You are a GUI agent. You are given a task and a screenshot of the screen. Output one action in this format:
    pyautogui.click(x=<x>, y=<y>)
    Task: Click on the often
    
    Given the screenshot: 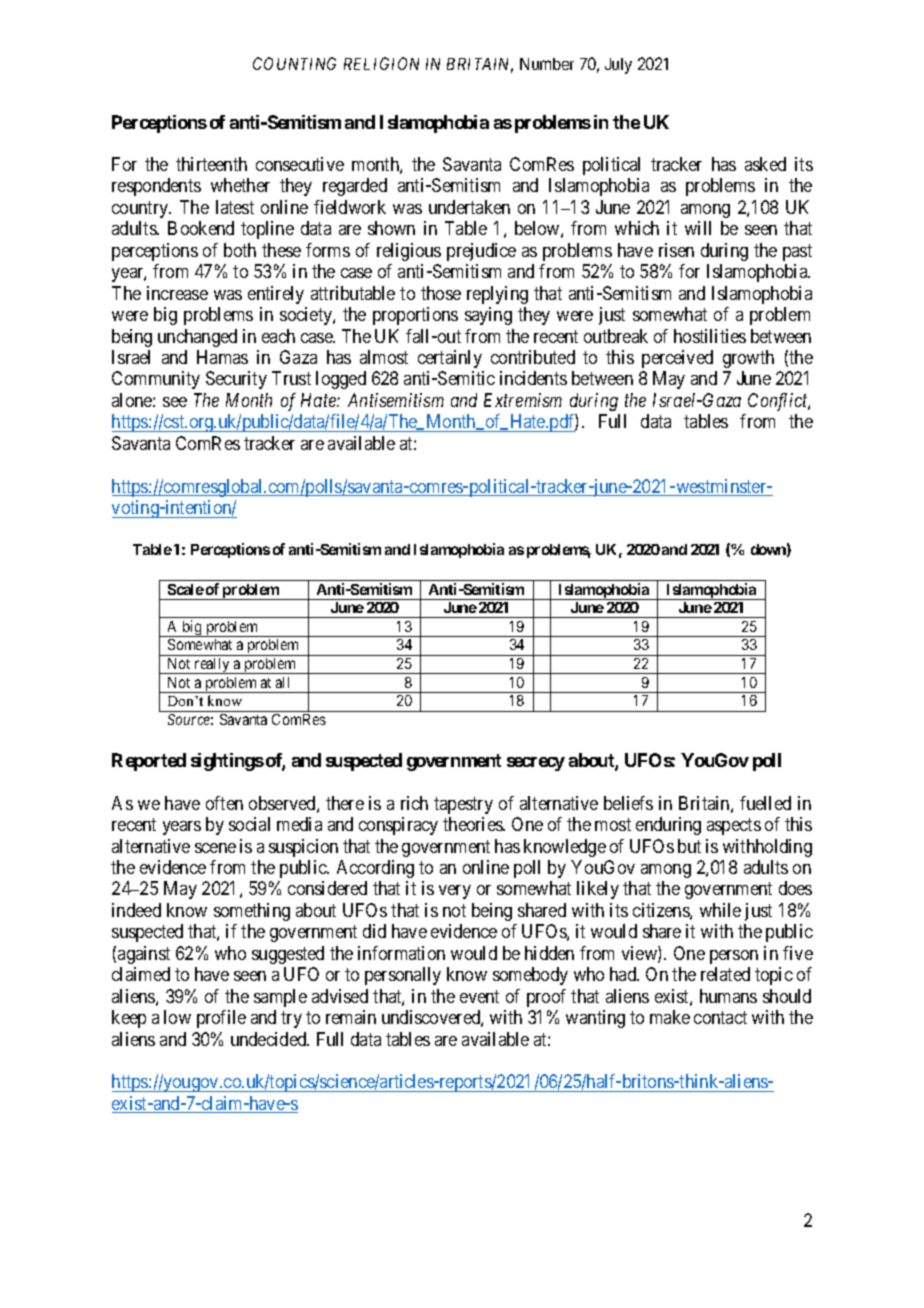 What is the action you would take?
    pyautogui.click(x=224, y=803)
